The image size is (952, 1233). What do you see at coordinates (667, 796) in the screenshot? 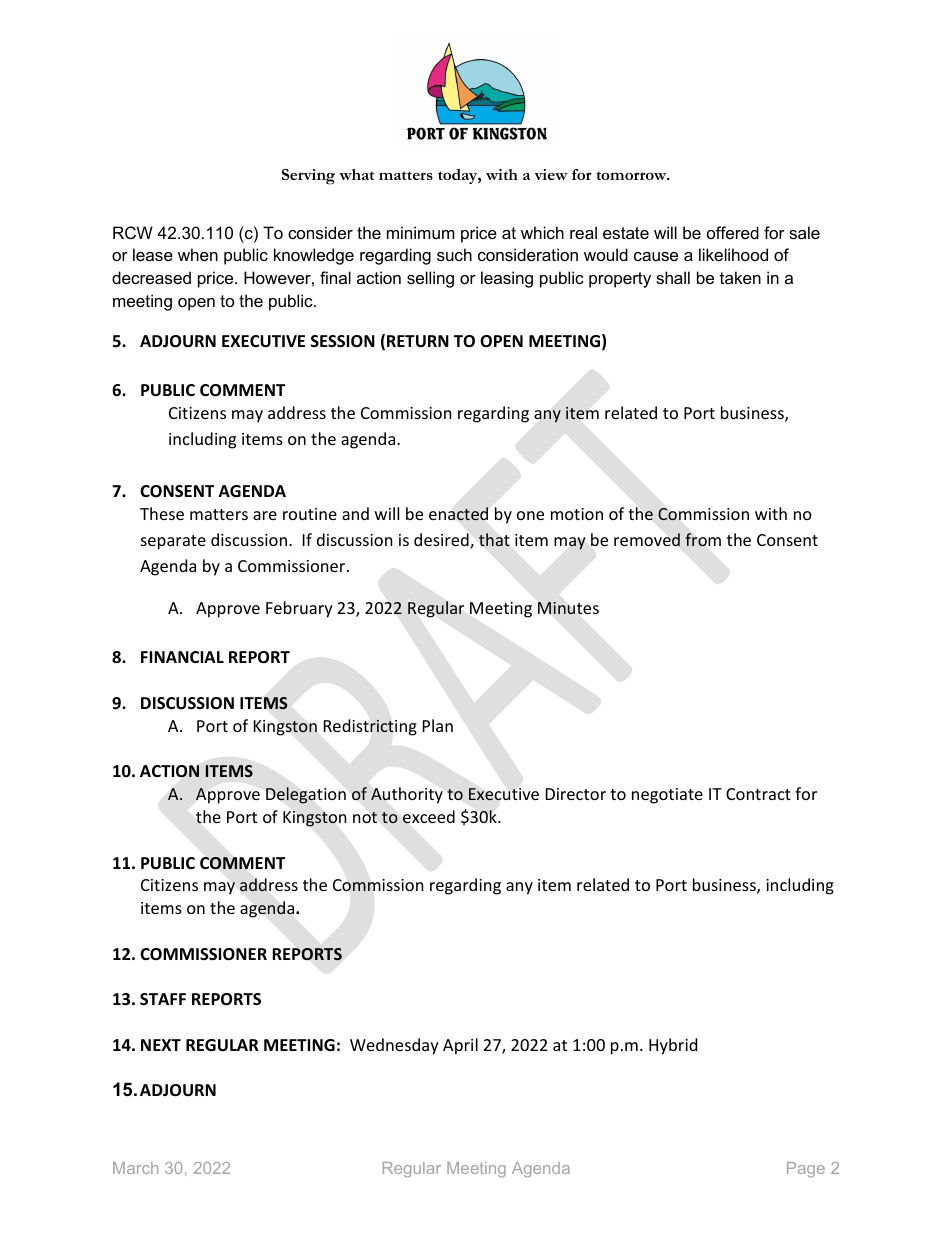
I see `negotiate` at bounding box center [667, 796].
